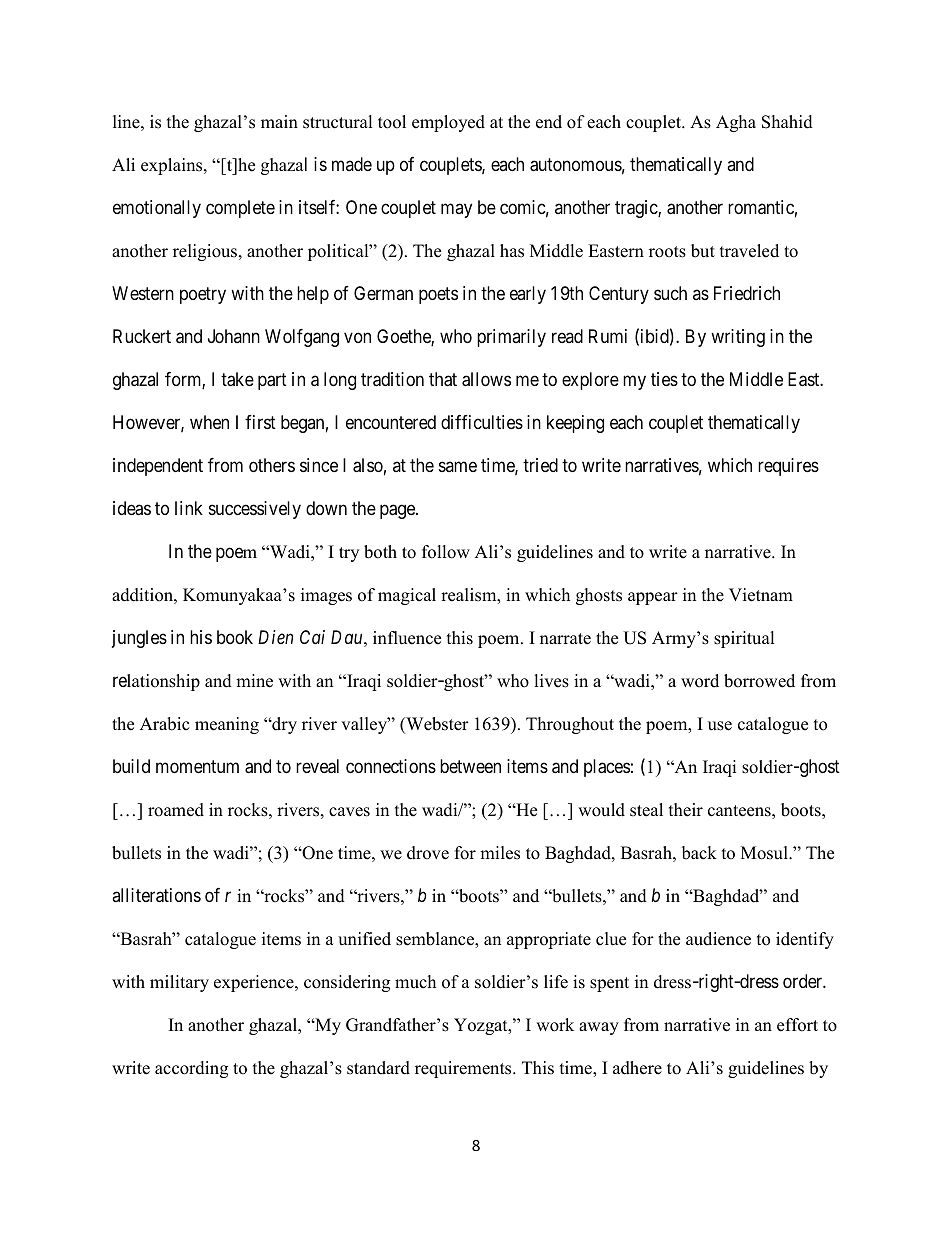 The height and width of the screenshot is (1233, 952). What do you see at coordinates (787, 122) in the screenshot?
I see `Shahid` at bounding box center [787, 122].
